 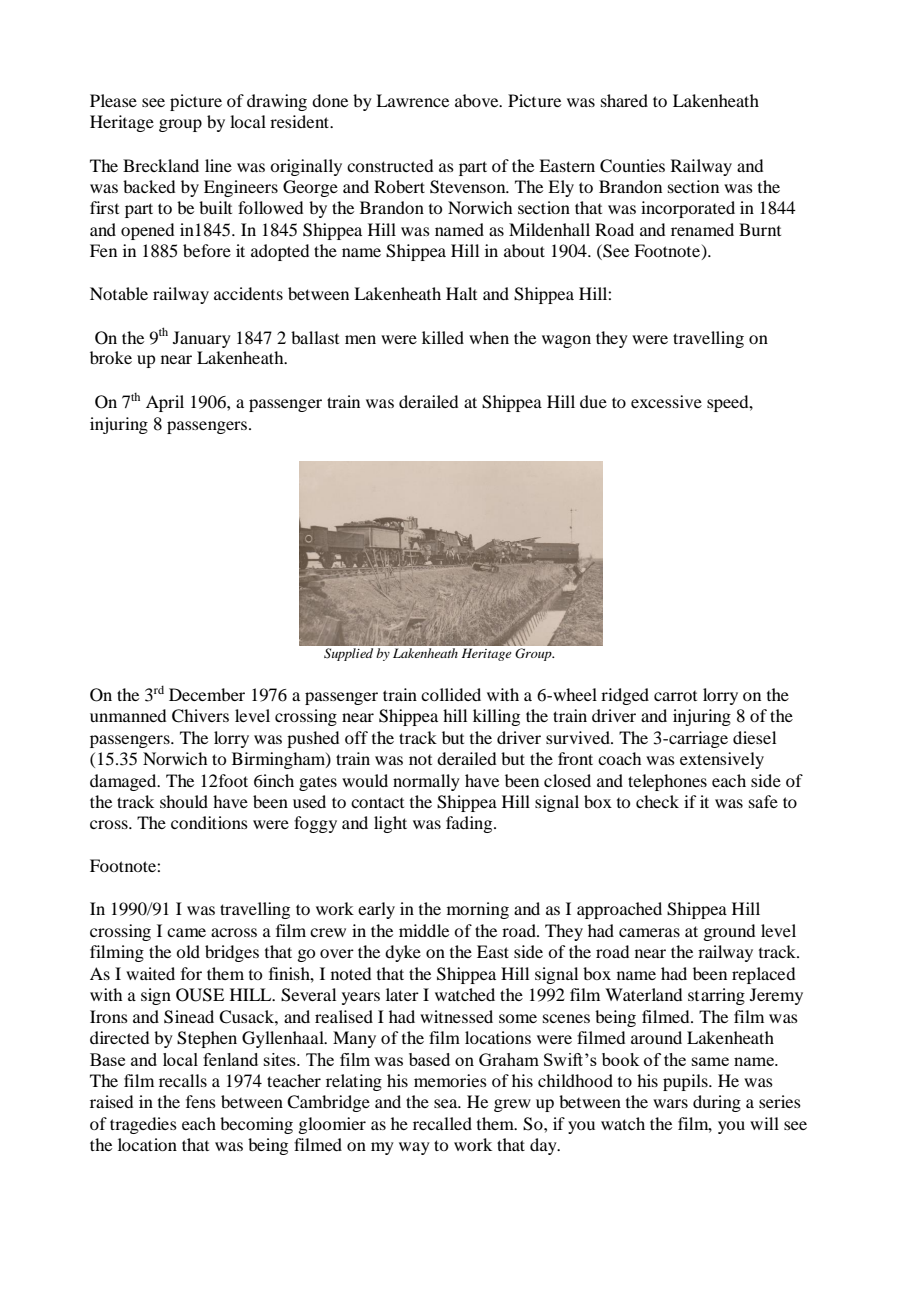 I want to click on normally, so click(x=426, y=782).
